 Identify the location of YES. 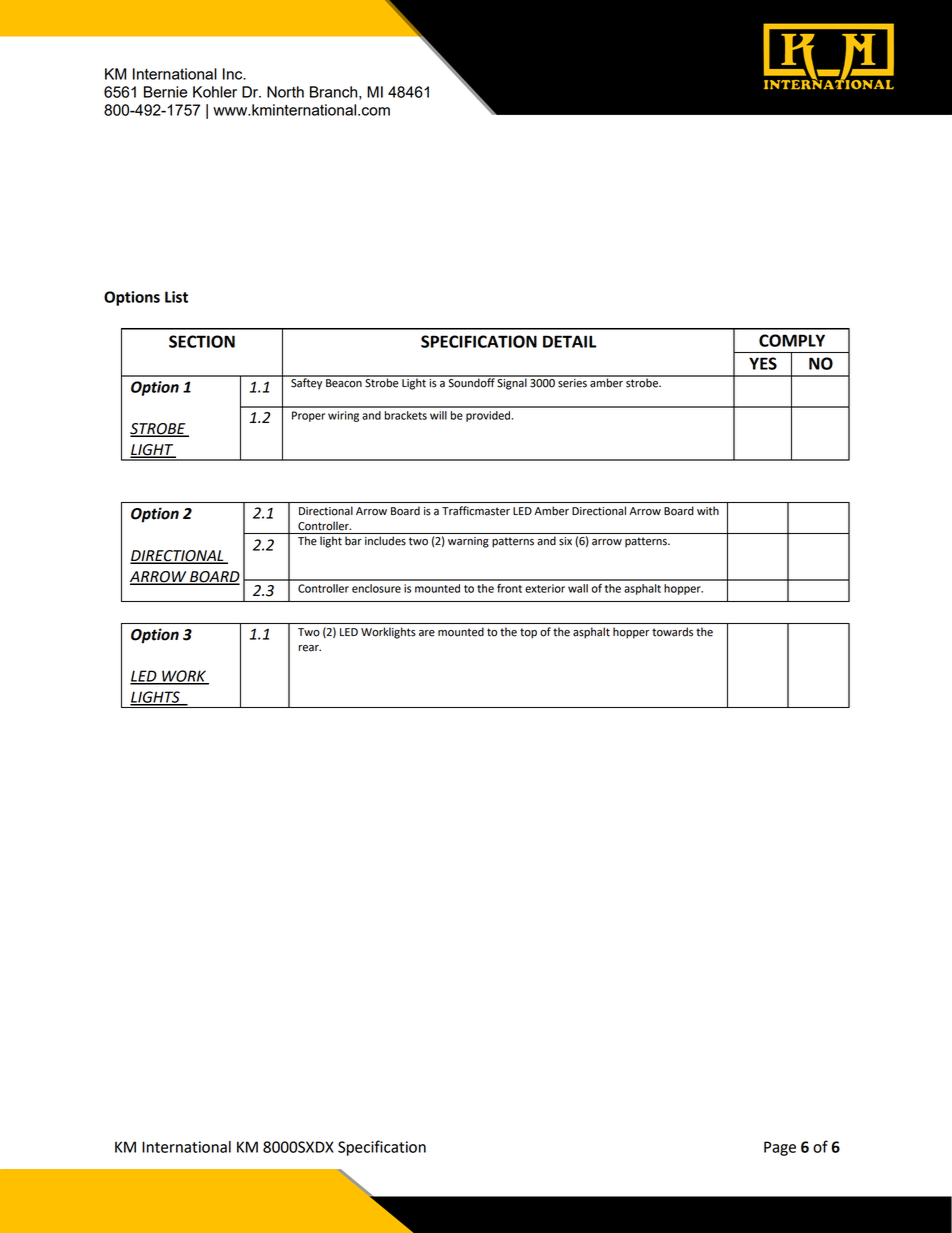
(763, 363).
